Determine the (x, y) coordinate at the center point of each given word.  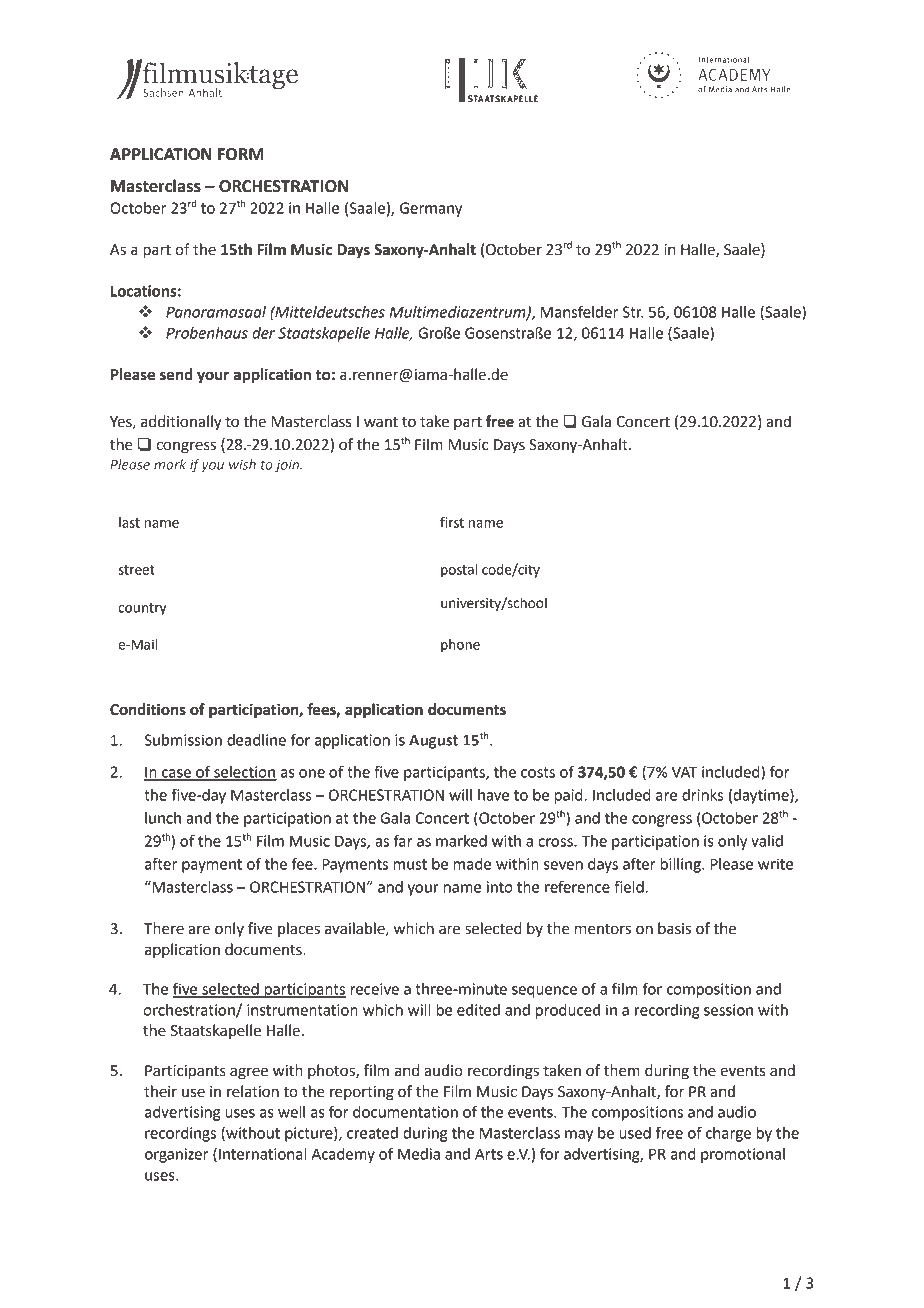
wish (242, 464)
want (381, 422)
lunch (163, 818)
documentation (405, 1112)
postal (459, 571)
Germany (431, 209)
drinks (702, 795)
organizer (176, 1155)
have (493, 795)
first (452, 522)
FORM (241, 154)
